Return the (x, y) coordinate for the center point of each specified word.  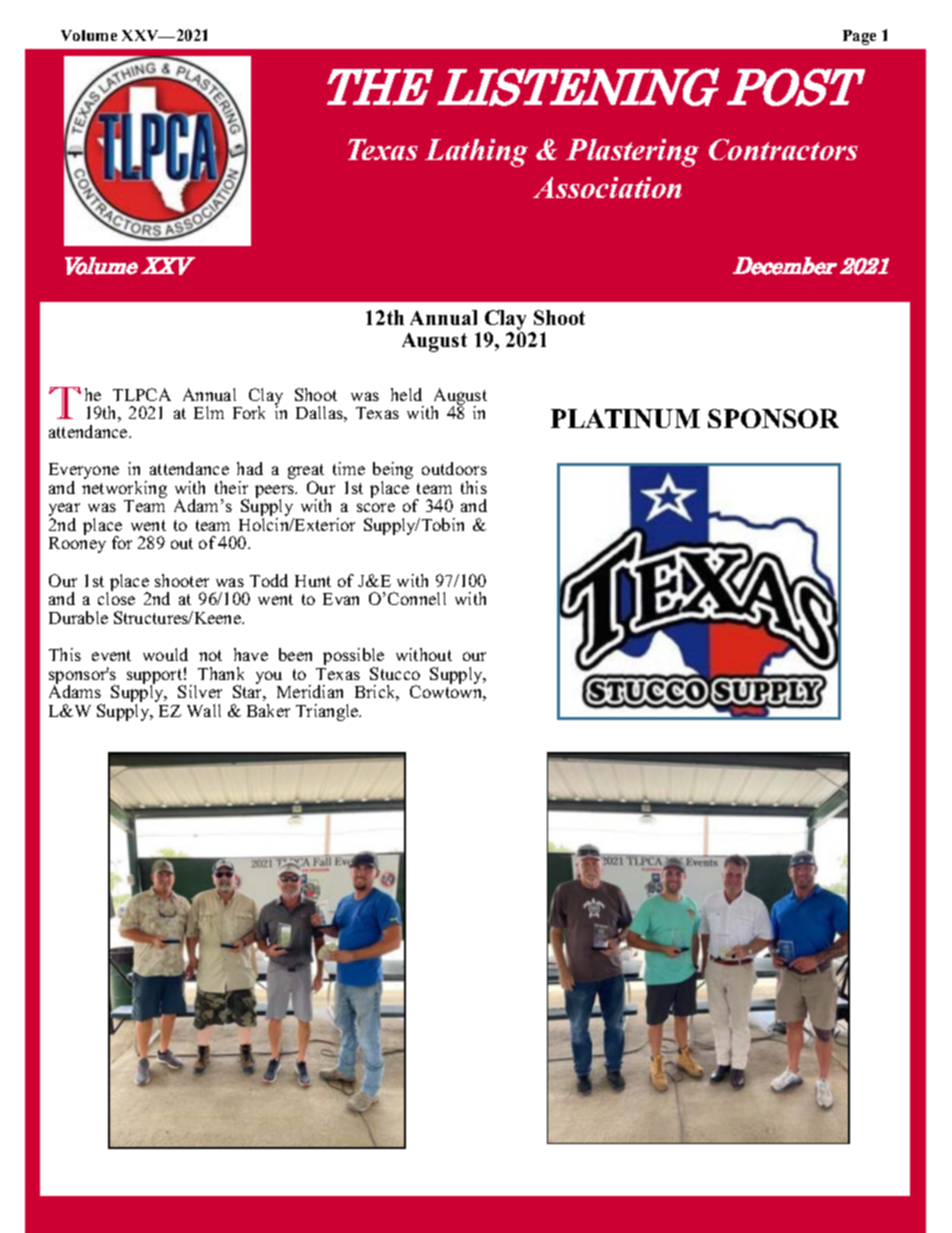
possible (353, 658)
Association (607, 187)
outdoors (454, 468)
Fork (249, 412)
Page (859, 37)
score (376, 507)
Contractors (783, 149)
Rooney (77, 545)
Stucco (395, 673)
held (406, 394)
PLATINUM (625, 418)
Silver (200, 691)
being (393, 472)
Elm (209, 412)
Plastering (632, 153)
